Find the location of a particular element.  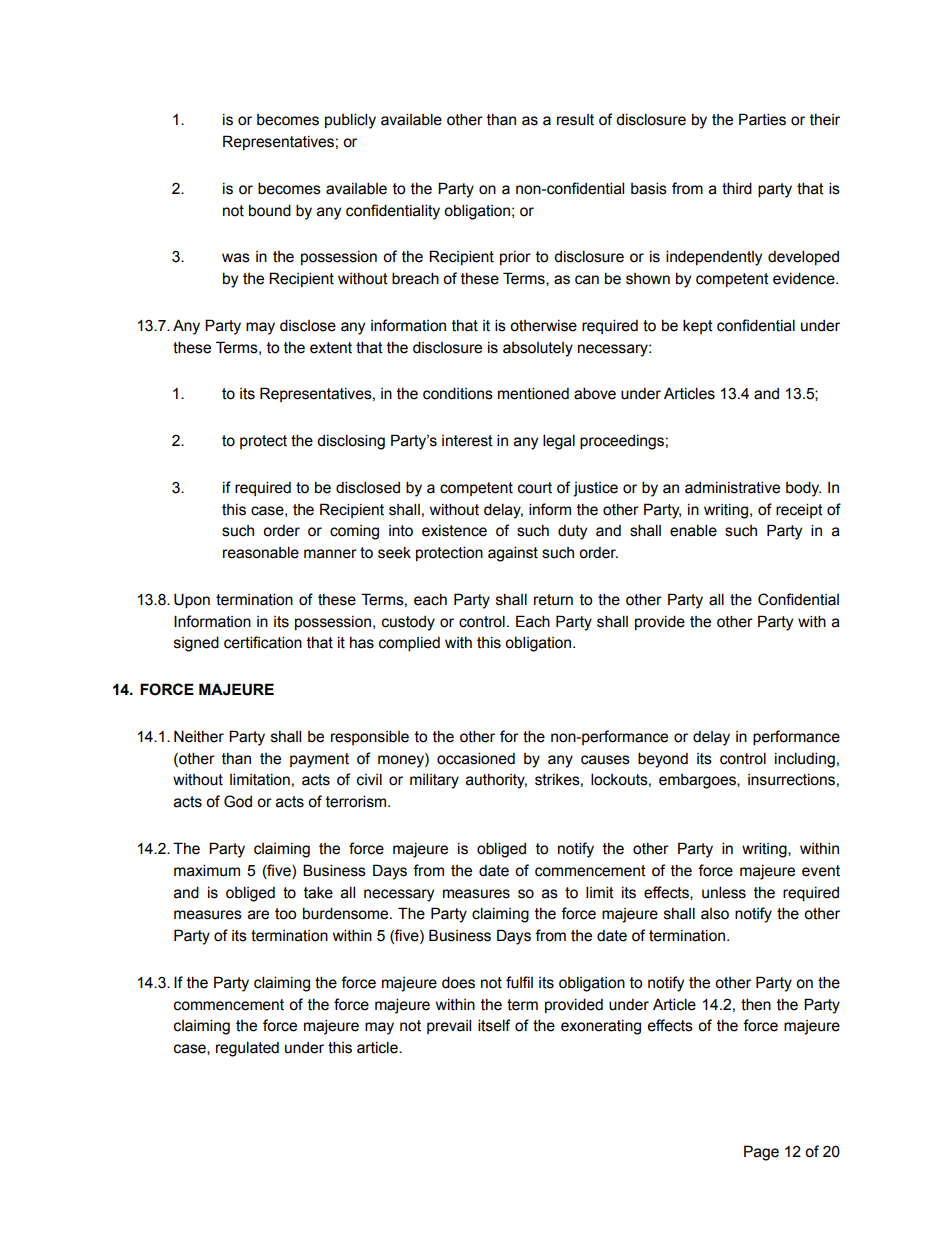

regulated is located at coordinates (247, 1049).
